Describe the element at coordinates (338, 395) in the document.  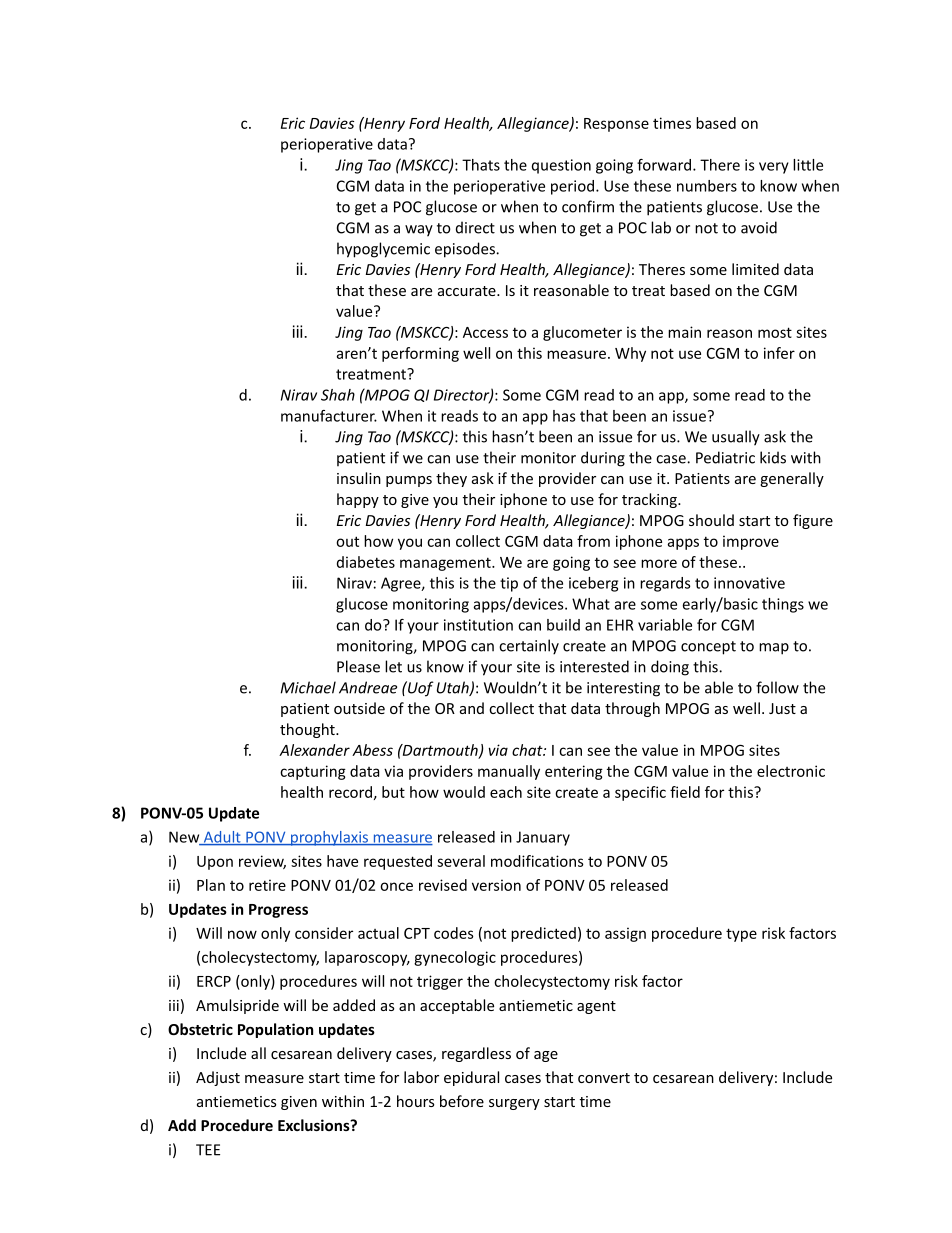
I see `Shah` at that location.
